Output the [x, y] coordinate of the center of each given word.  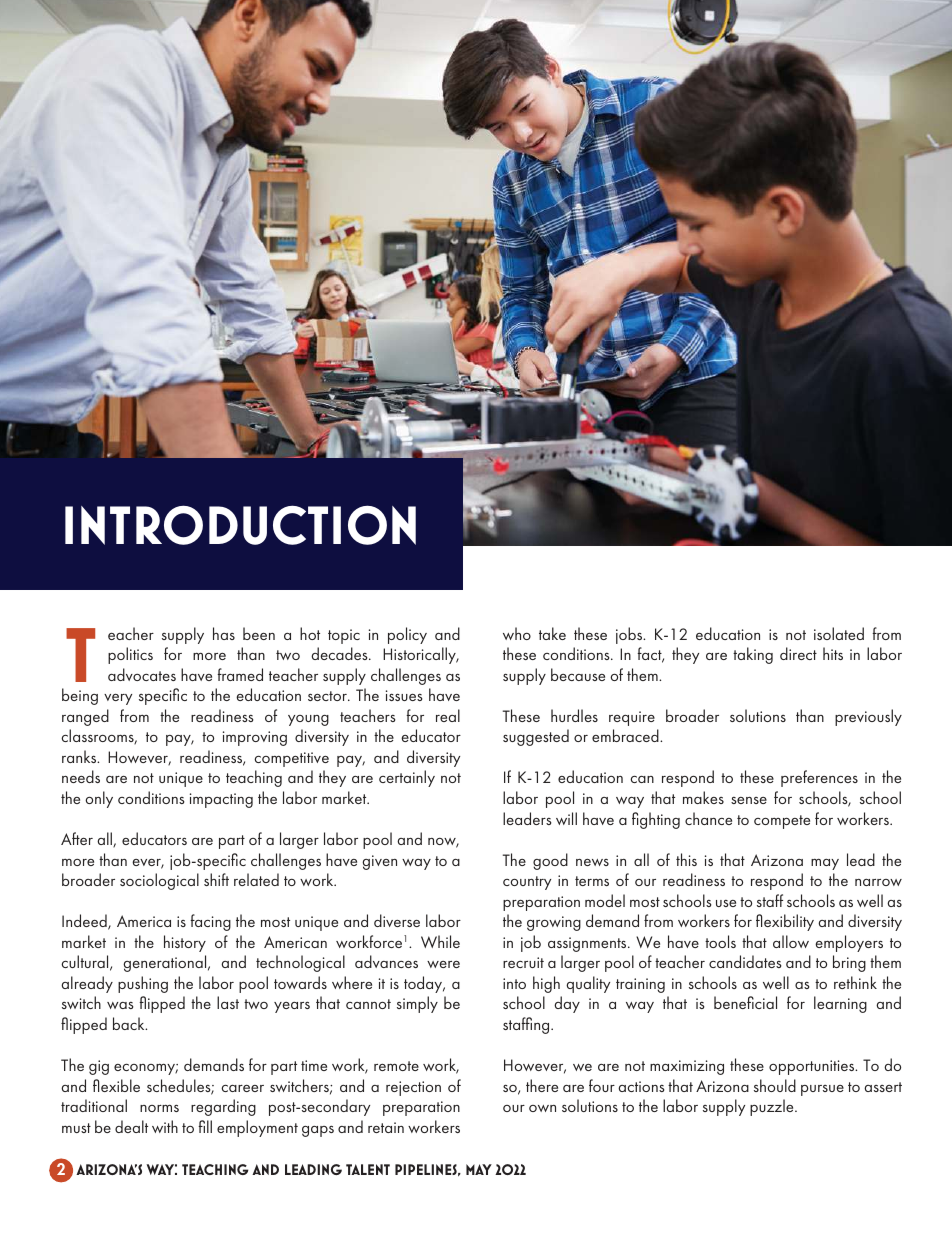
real [448, 715]
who [517, 633]
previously [868, 717]
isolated [839, 633]
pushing [143, 984]
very [118, 699]
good [550, 861]
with [165, 1126]
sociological [159, 881]
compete [782, 822]
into [514, 983]
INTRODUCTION [240, 525]
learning [840, 1004]
